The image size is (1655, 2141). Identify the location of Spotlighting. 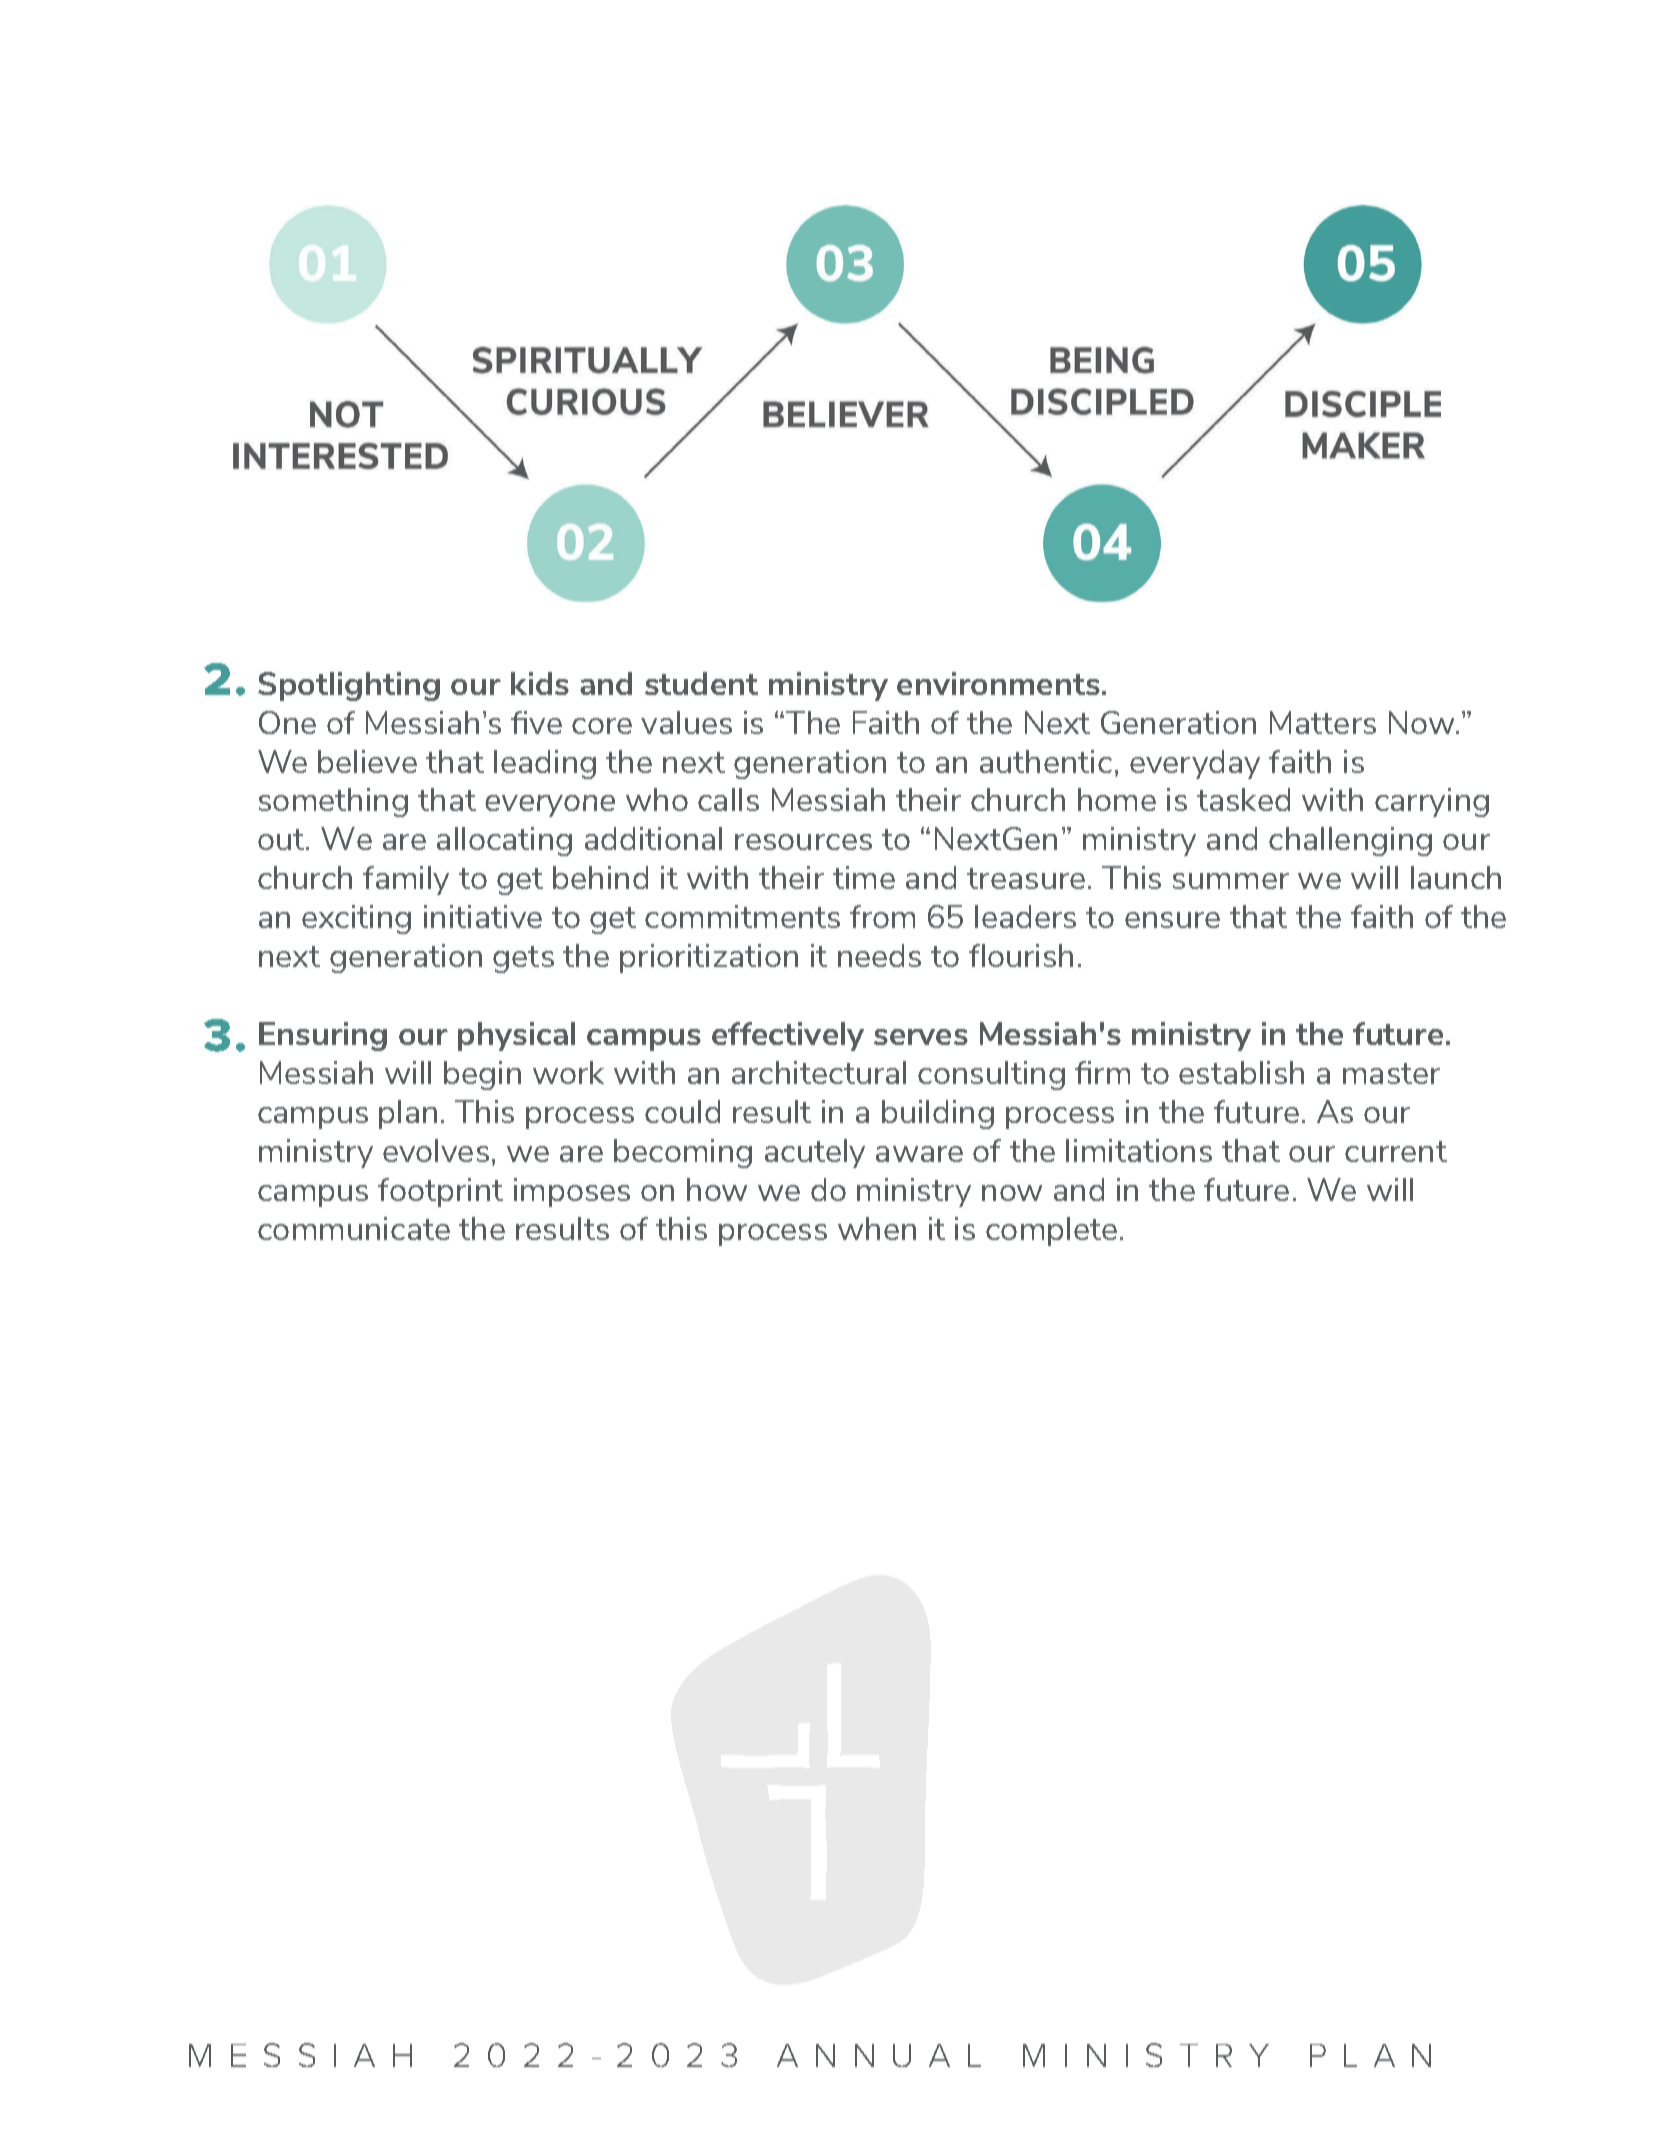
(349, 686).
